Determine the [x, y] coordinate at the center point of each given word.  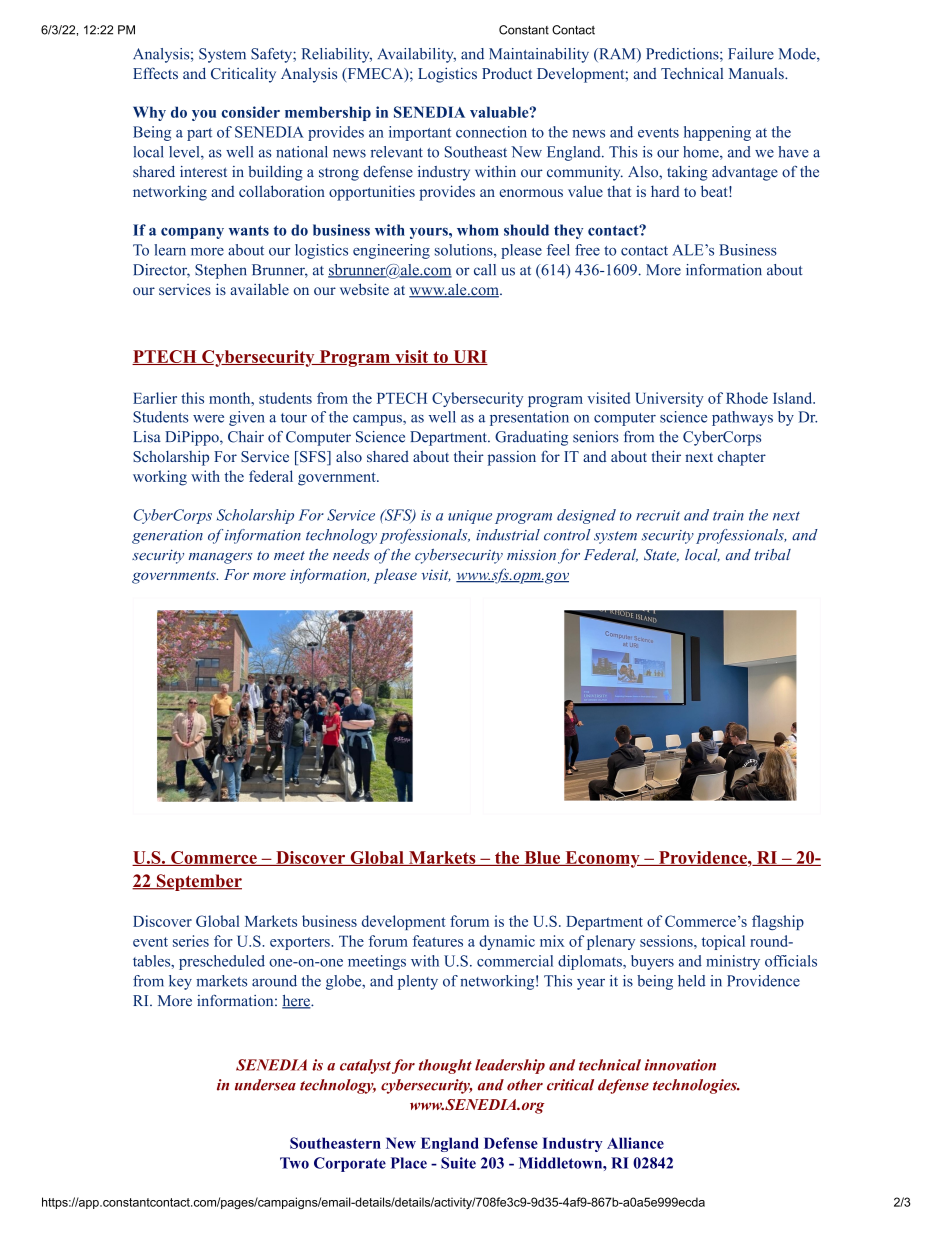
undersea [265, 1085]
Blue [542, 858]
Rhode [747, 398]
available [259, 289]
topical [723, 942]
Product [507, 73]
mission [531, 555]
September [198, 882]
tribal [773, 555]
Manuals [757, 73]
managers [220, 558]
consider [251, 112]
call [485, 270]
